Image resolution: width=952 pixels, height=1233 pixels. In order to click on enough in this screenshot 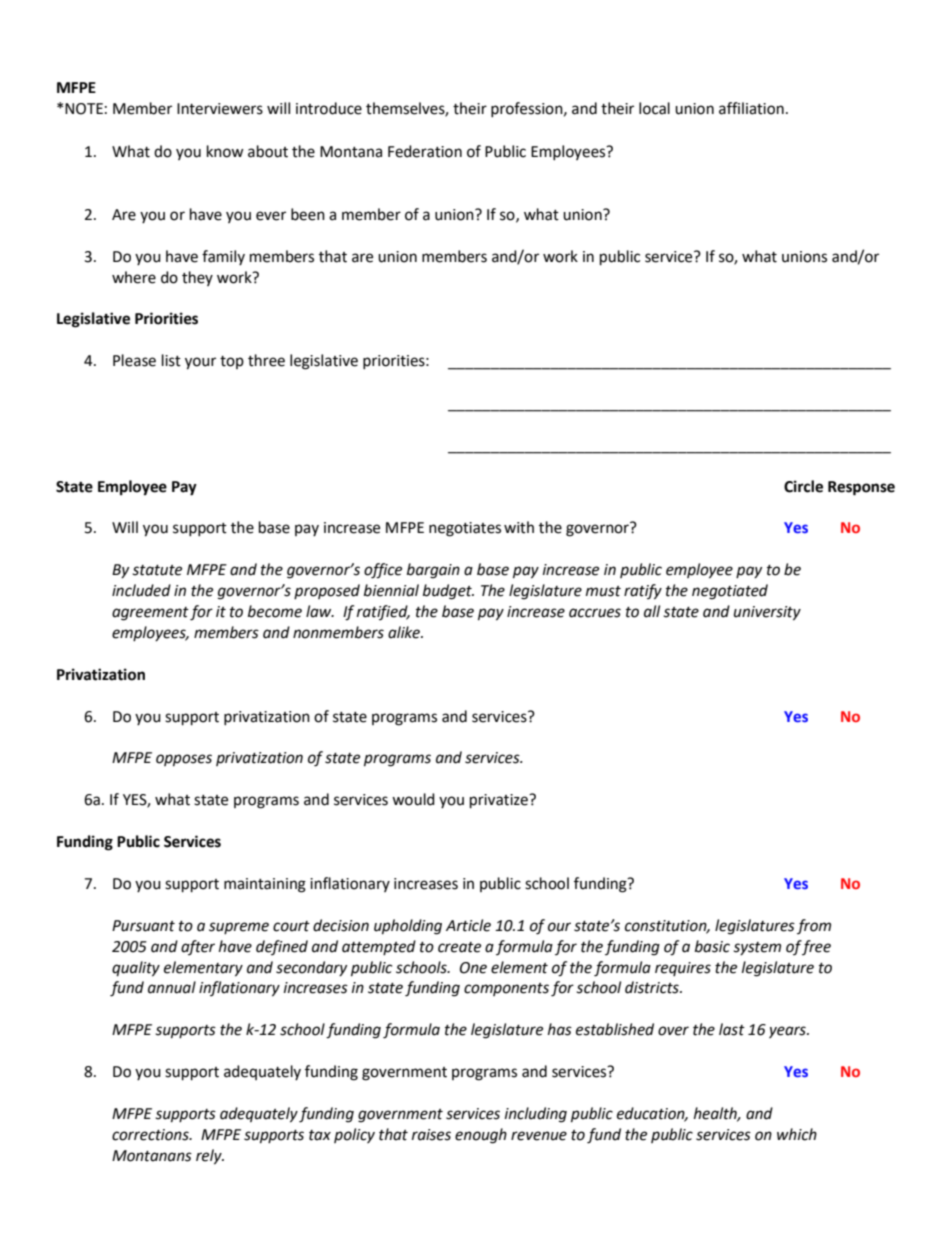, I will do `click(481, 1136)`.
